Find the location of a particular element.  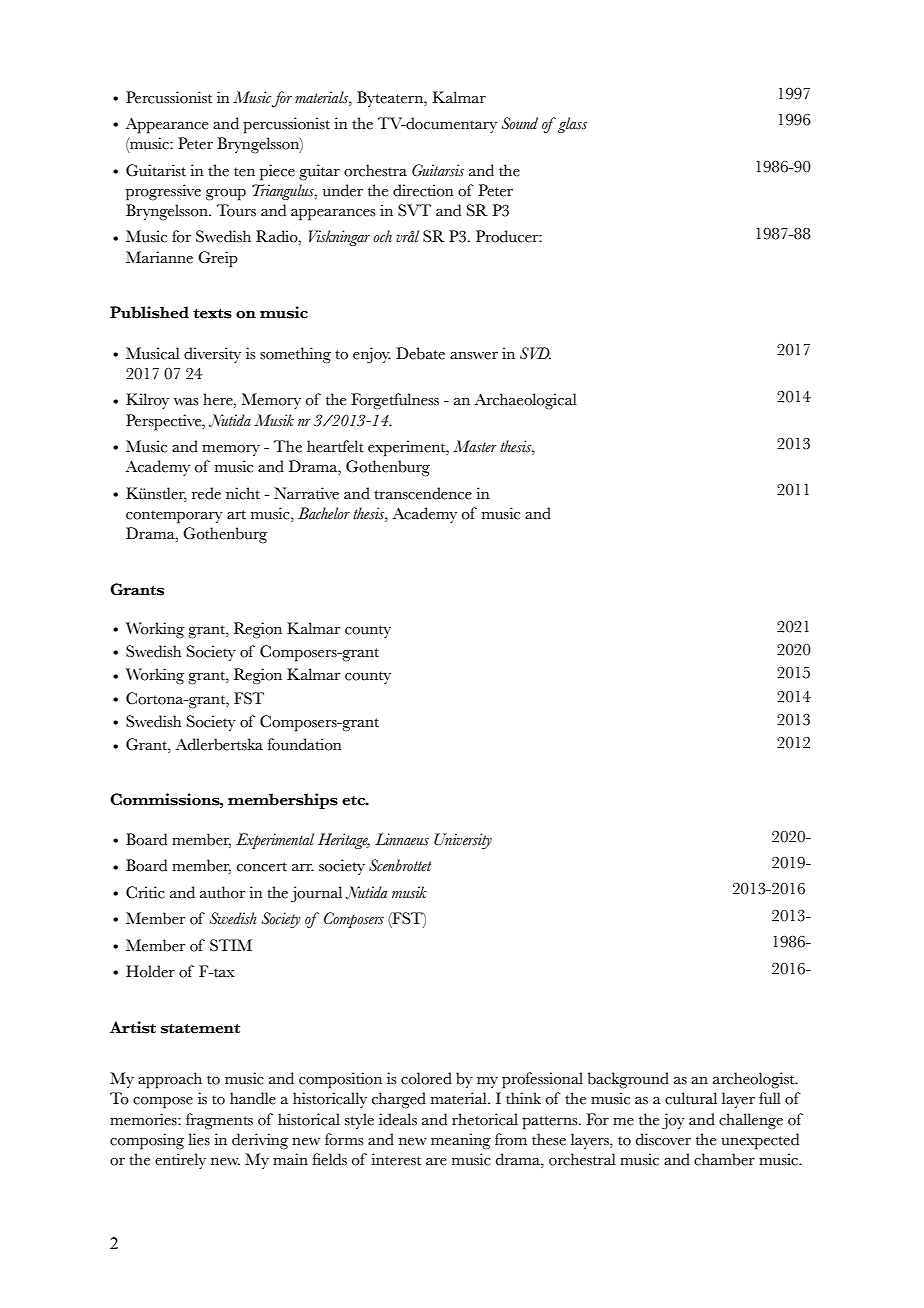

University is located at coordinates (463, 841).
